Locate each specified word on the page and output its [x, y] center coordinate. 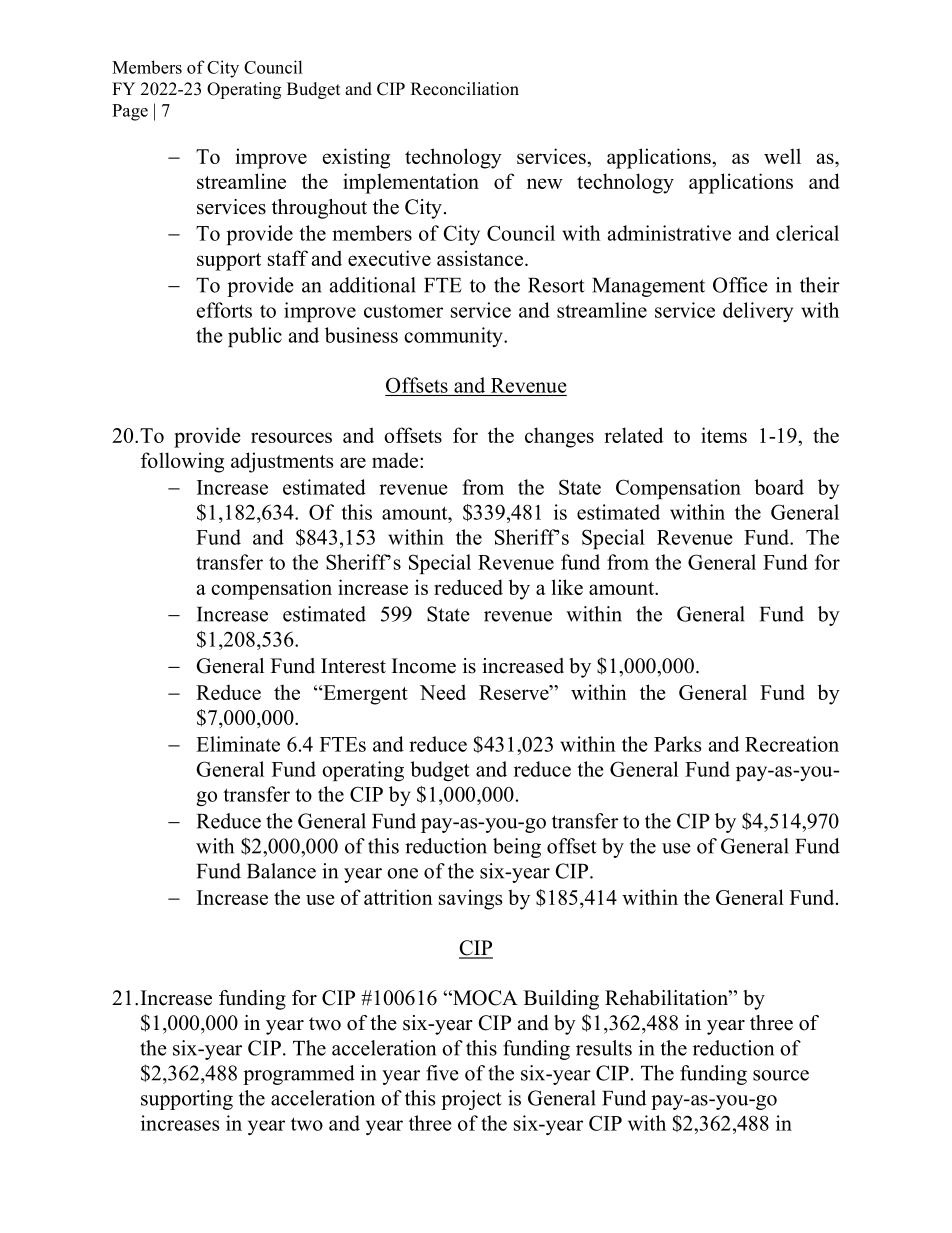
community [454, 337]
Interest [353, 666]
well [782, 156]
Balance [281, 871]
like [567, 587]
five [442, 1073]
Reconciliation [465, 89]
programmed [299, 1075]
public [255, 337]
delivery [758, 312]
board [779, 487]
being [517, 848]
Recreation [792, 744]
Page [130, 112]
